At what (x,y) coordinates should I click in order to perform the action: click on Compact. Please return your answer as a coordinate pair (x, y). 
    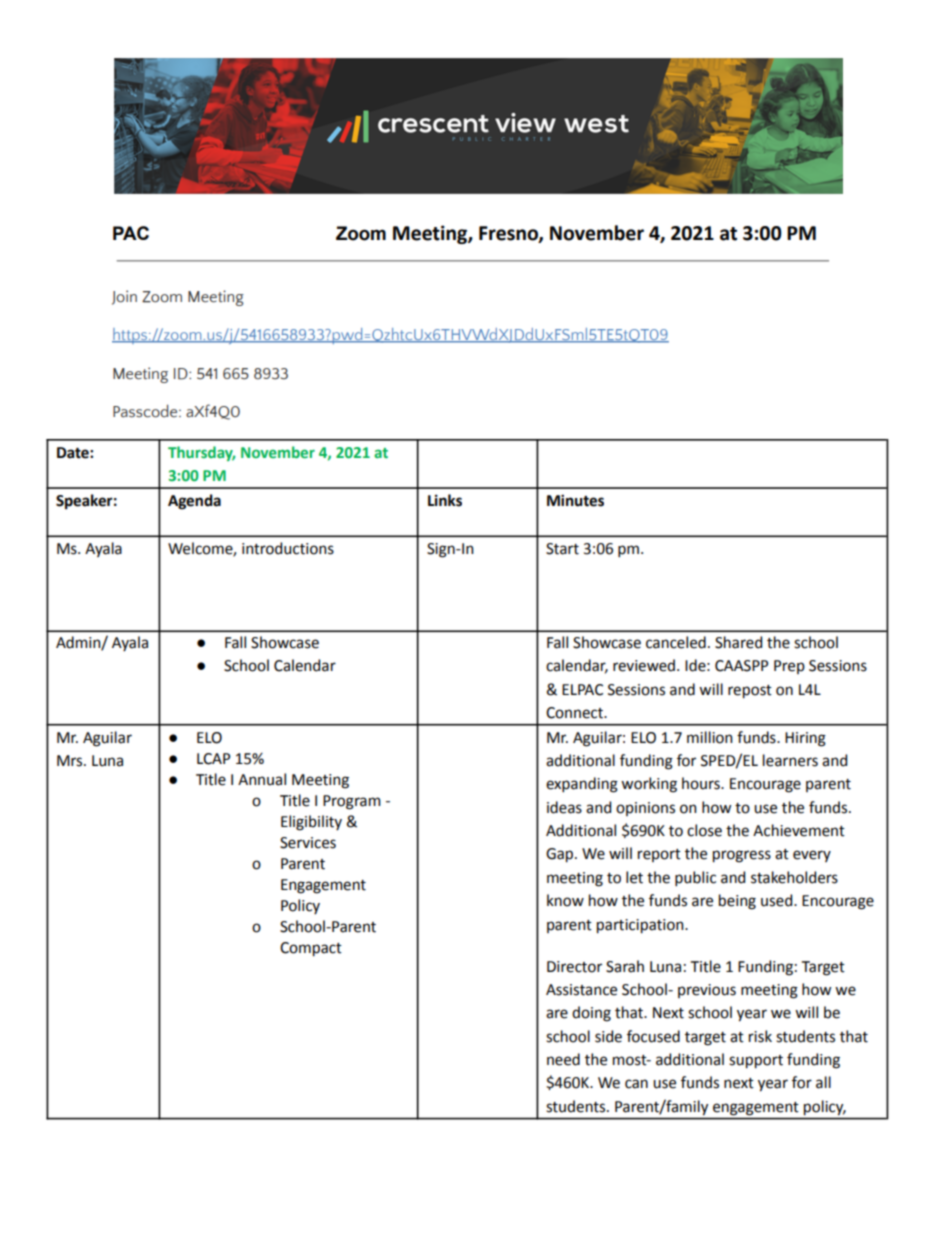
    Looking at the image, I should click on (311, 949).
